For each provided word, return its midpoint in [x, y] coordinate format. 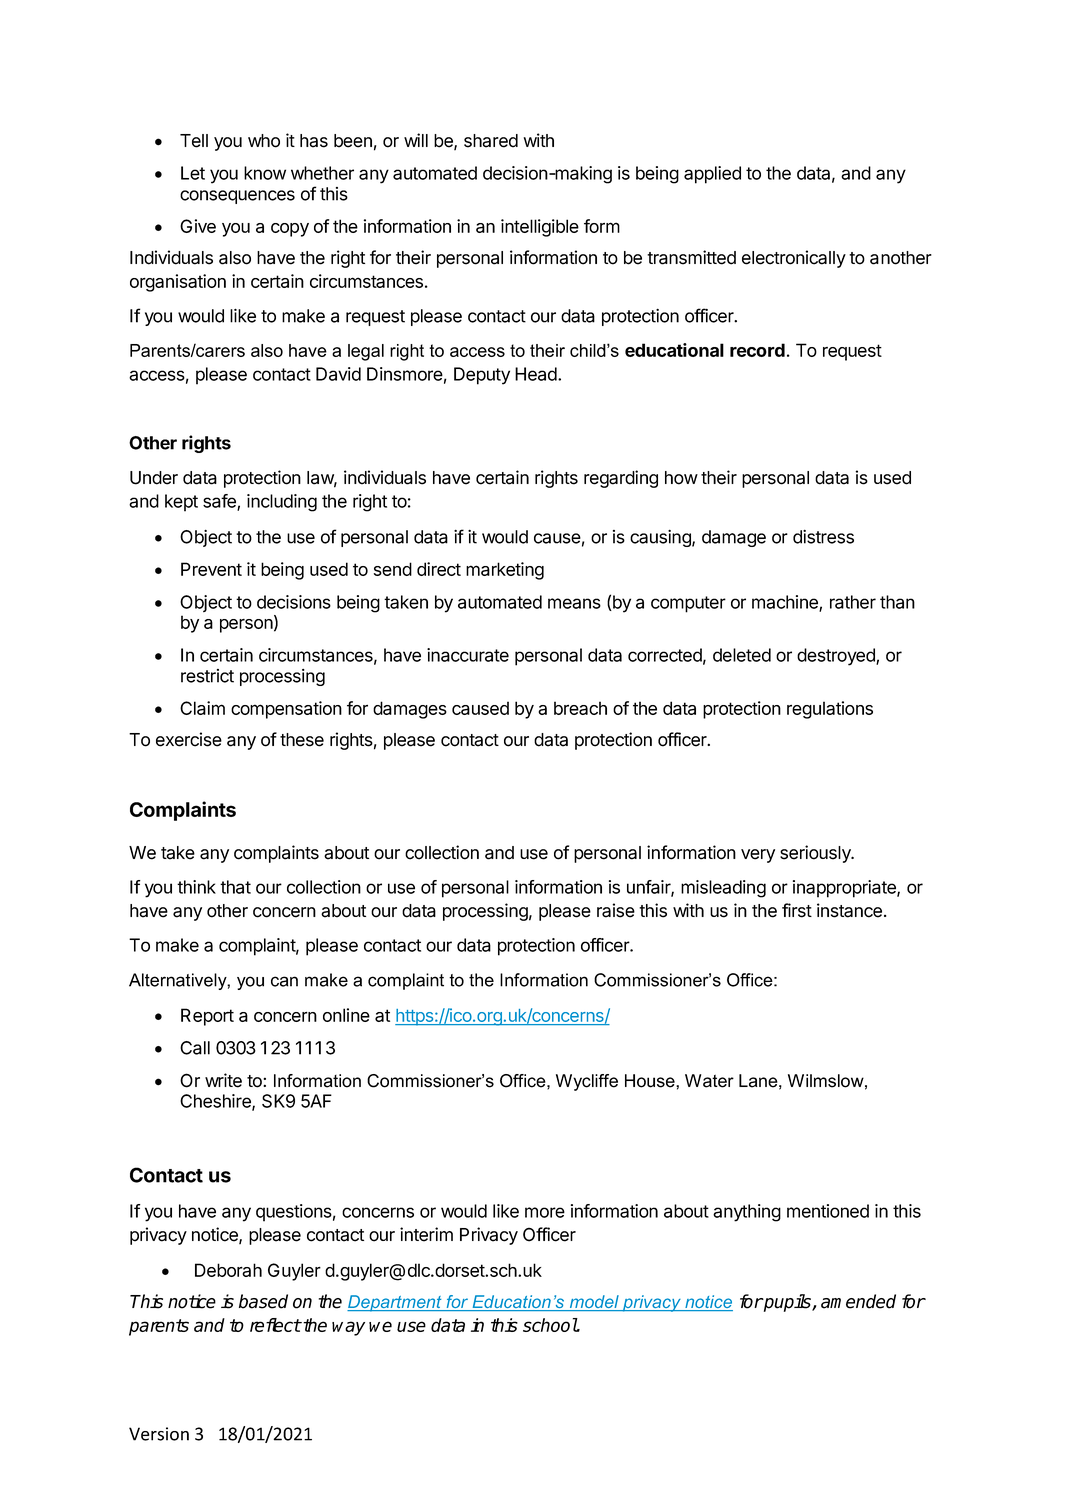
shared [491, 141]
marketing [505, 571]
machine [786, 603]
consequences [237, 197]
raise [616, 910]
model [594, 1303]
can [284, 981]
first [797, 910]
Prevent [211, 569]
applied [712, 175]
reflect [275, 1325]
